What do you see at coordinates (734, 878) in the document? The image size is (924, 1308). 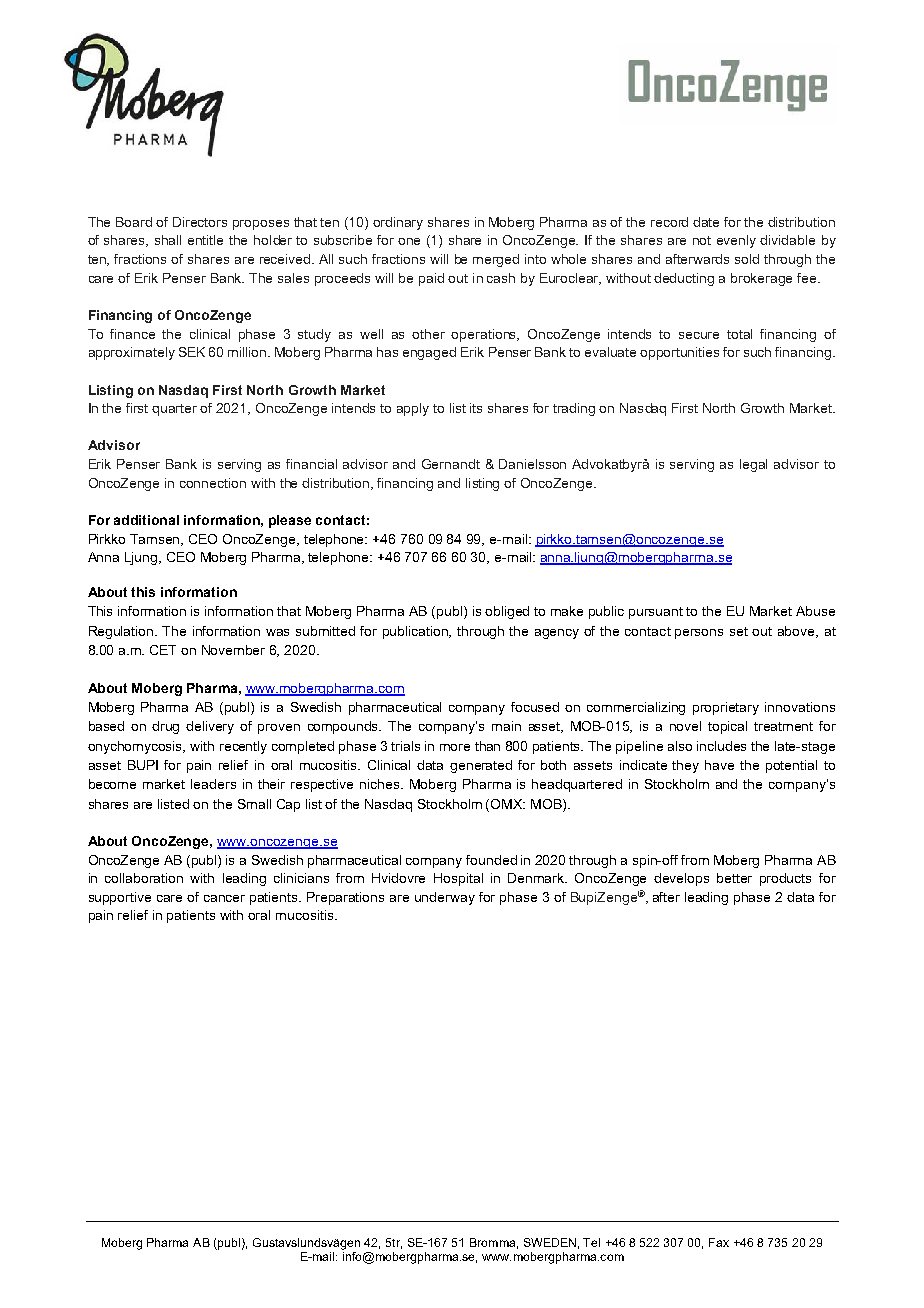 I see `better` at bounding box center [734, 878].
